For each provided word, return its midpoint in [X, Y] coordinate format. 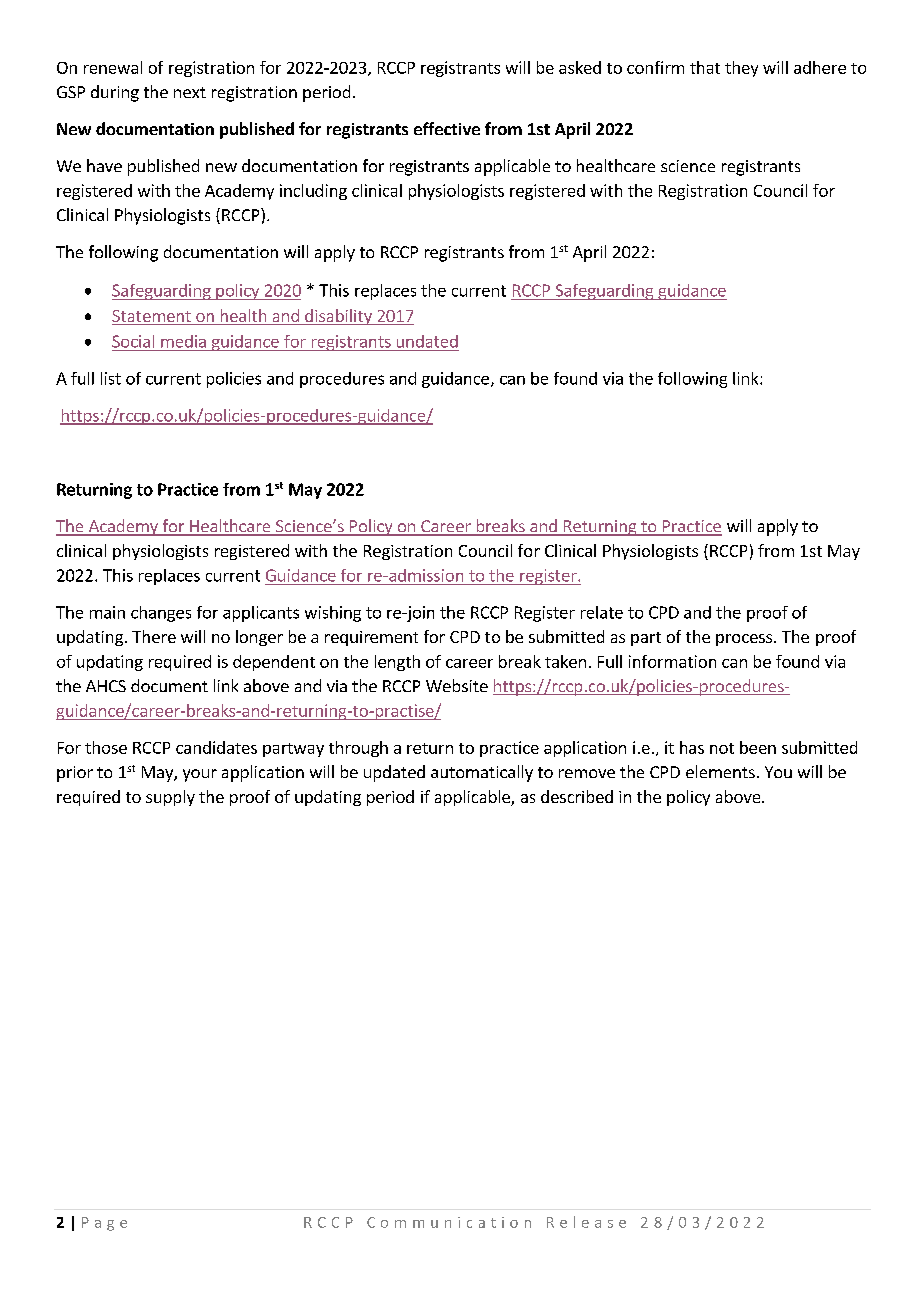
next [190, 92]
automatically [482, 773]
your [200, 775]
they [741, 69]
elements [720, 771]
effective [447, 128]
